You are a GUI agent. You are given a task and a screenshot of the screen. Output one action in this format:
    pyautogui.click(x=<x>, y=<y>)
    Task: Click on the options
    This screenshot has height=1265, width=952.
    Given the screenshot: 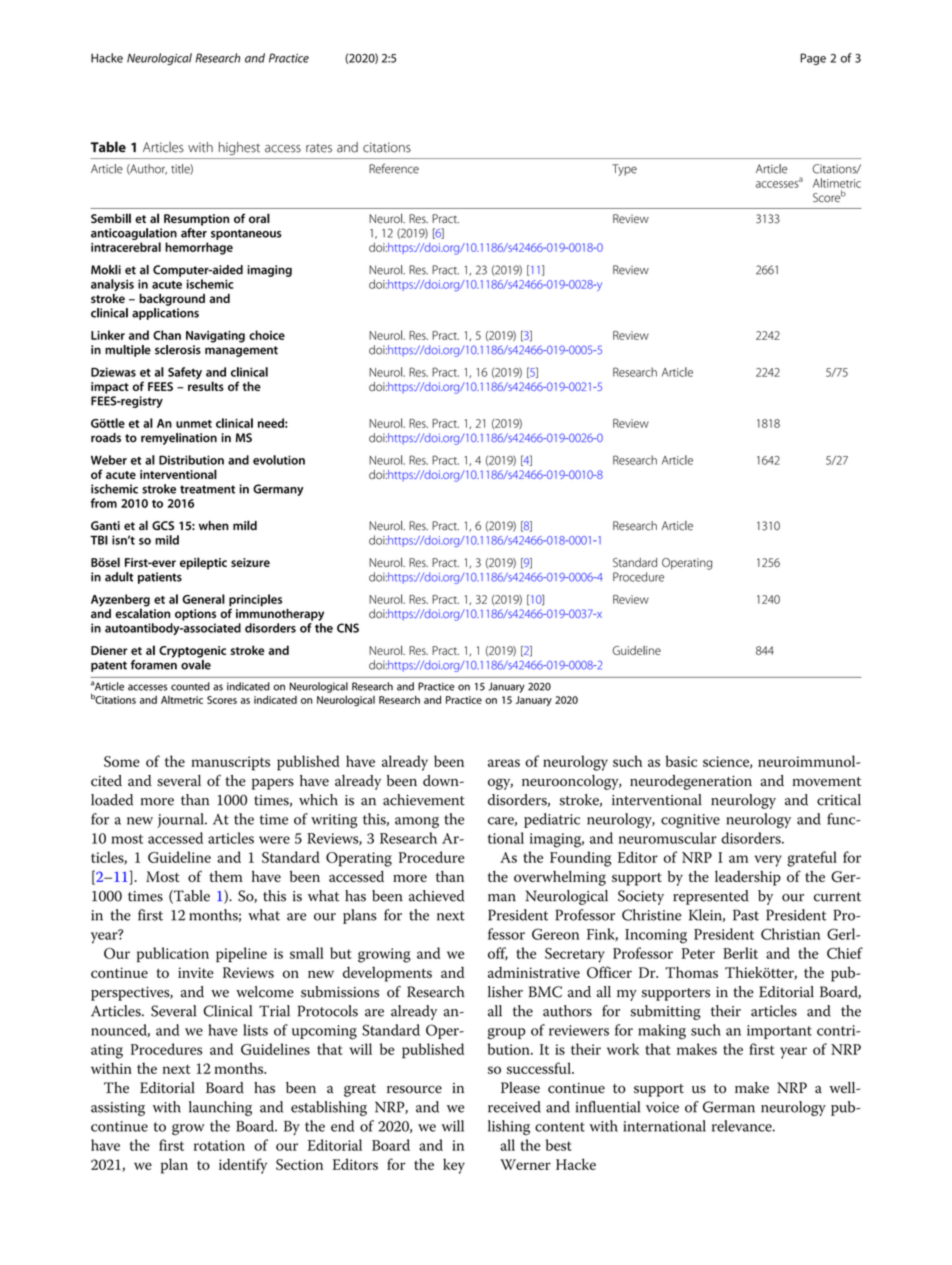 What is the action you would take?
    pyautogui.click(x=195, y=615)
